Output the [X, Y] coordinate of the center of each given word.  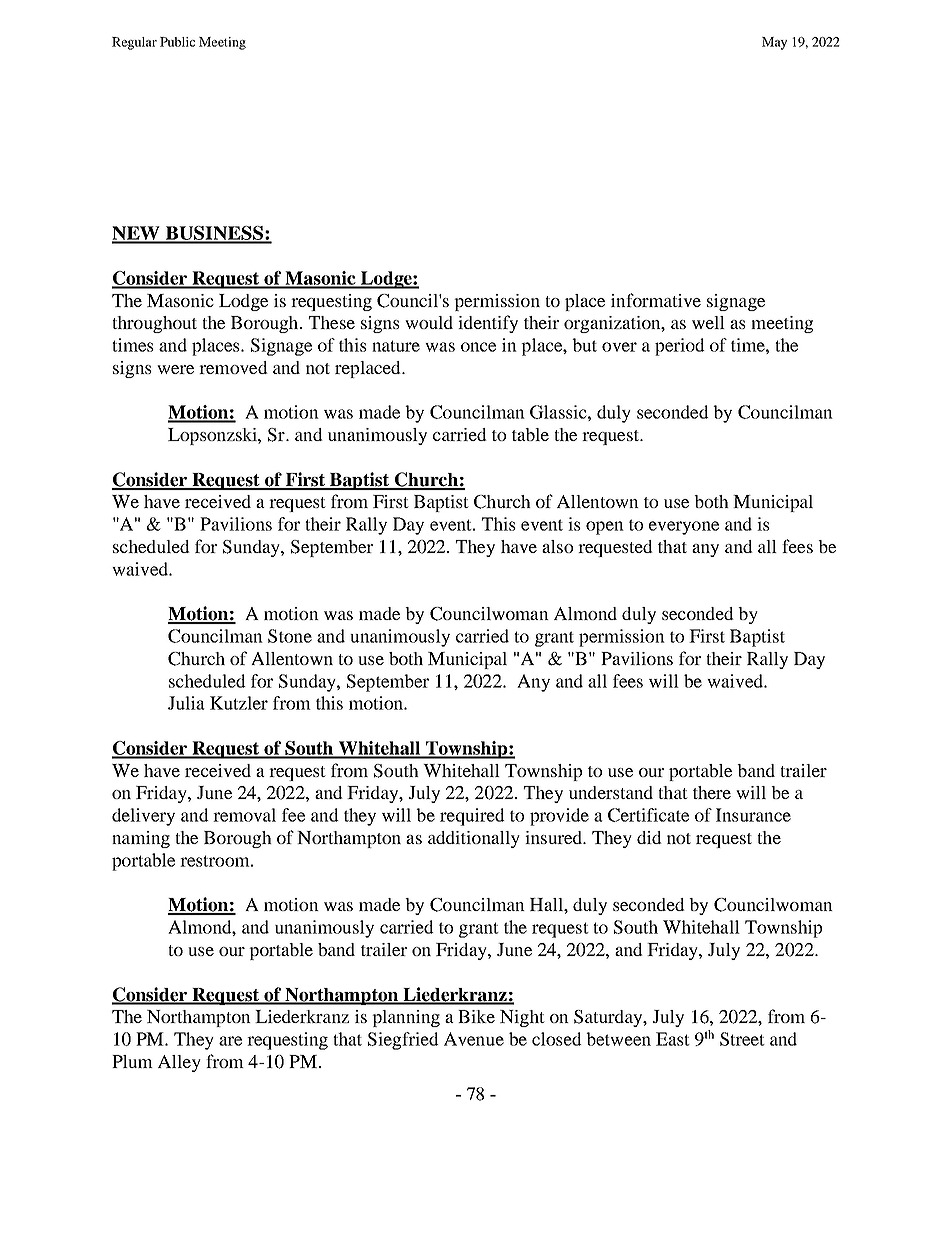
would [429, 322]
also [557, 546]
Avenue [474, 1039]
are [230, 1041]
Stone [290, 636]
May [774, 43]
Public [177, 42]
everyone [684, 528]
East [673, 1039]
